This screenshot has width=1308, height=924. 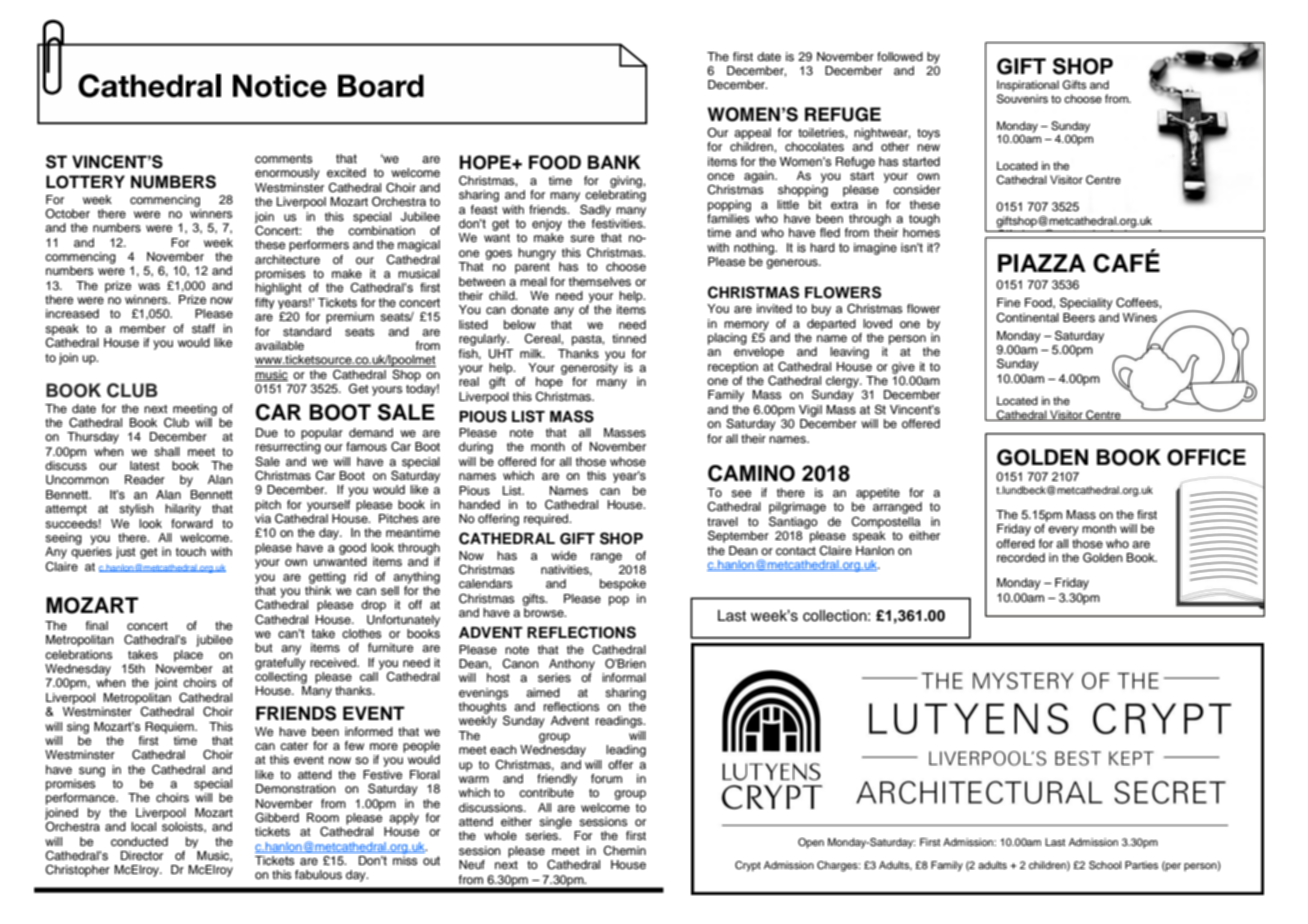 What do you see at coordinates (1206, 457) in the screenshot?
I see `OFFICE` at bounding box center [1206, 457].
